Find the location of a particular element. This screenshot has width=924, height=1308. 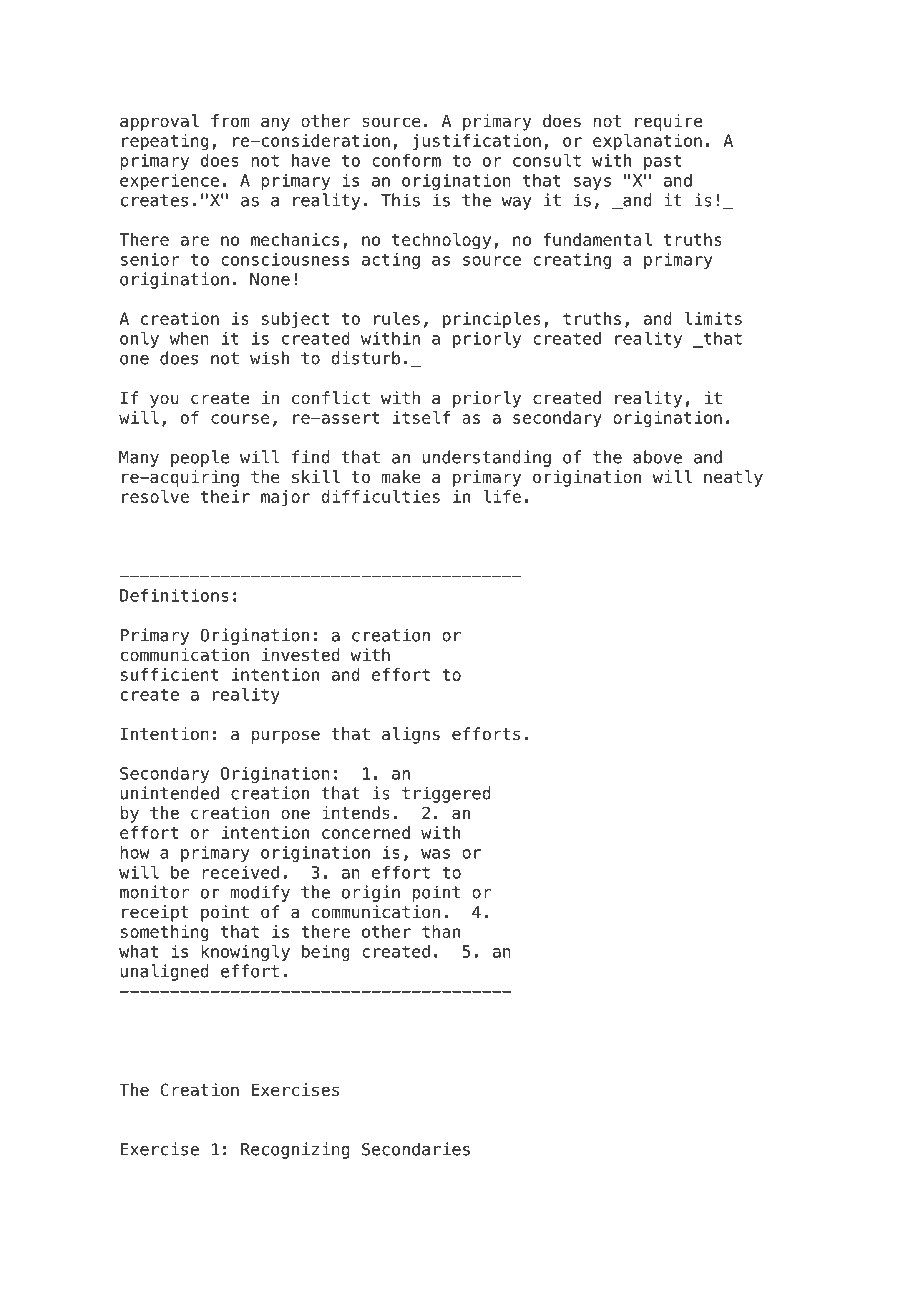

Definitions is located at coordinates (174, 595).
